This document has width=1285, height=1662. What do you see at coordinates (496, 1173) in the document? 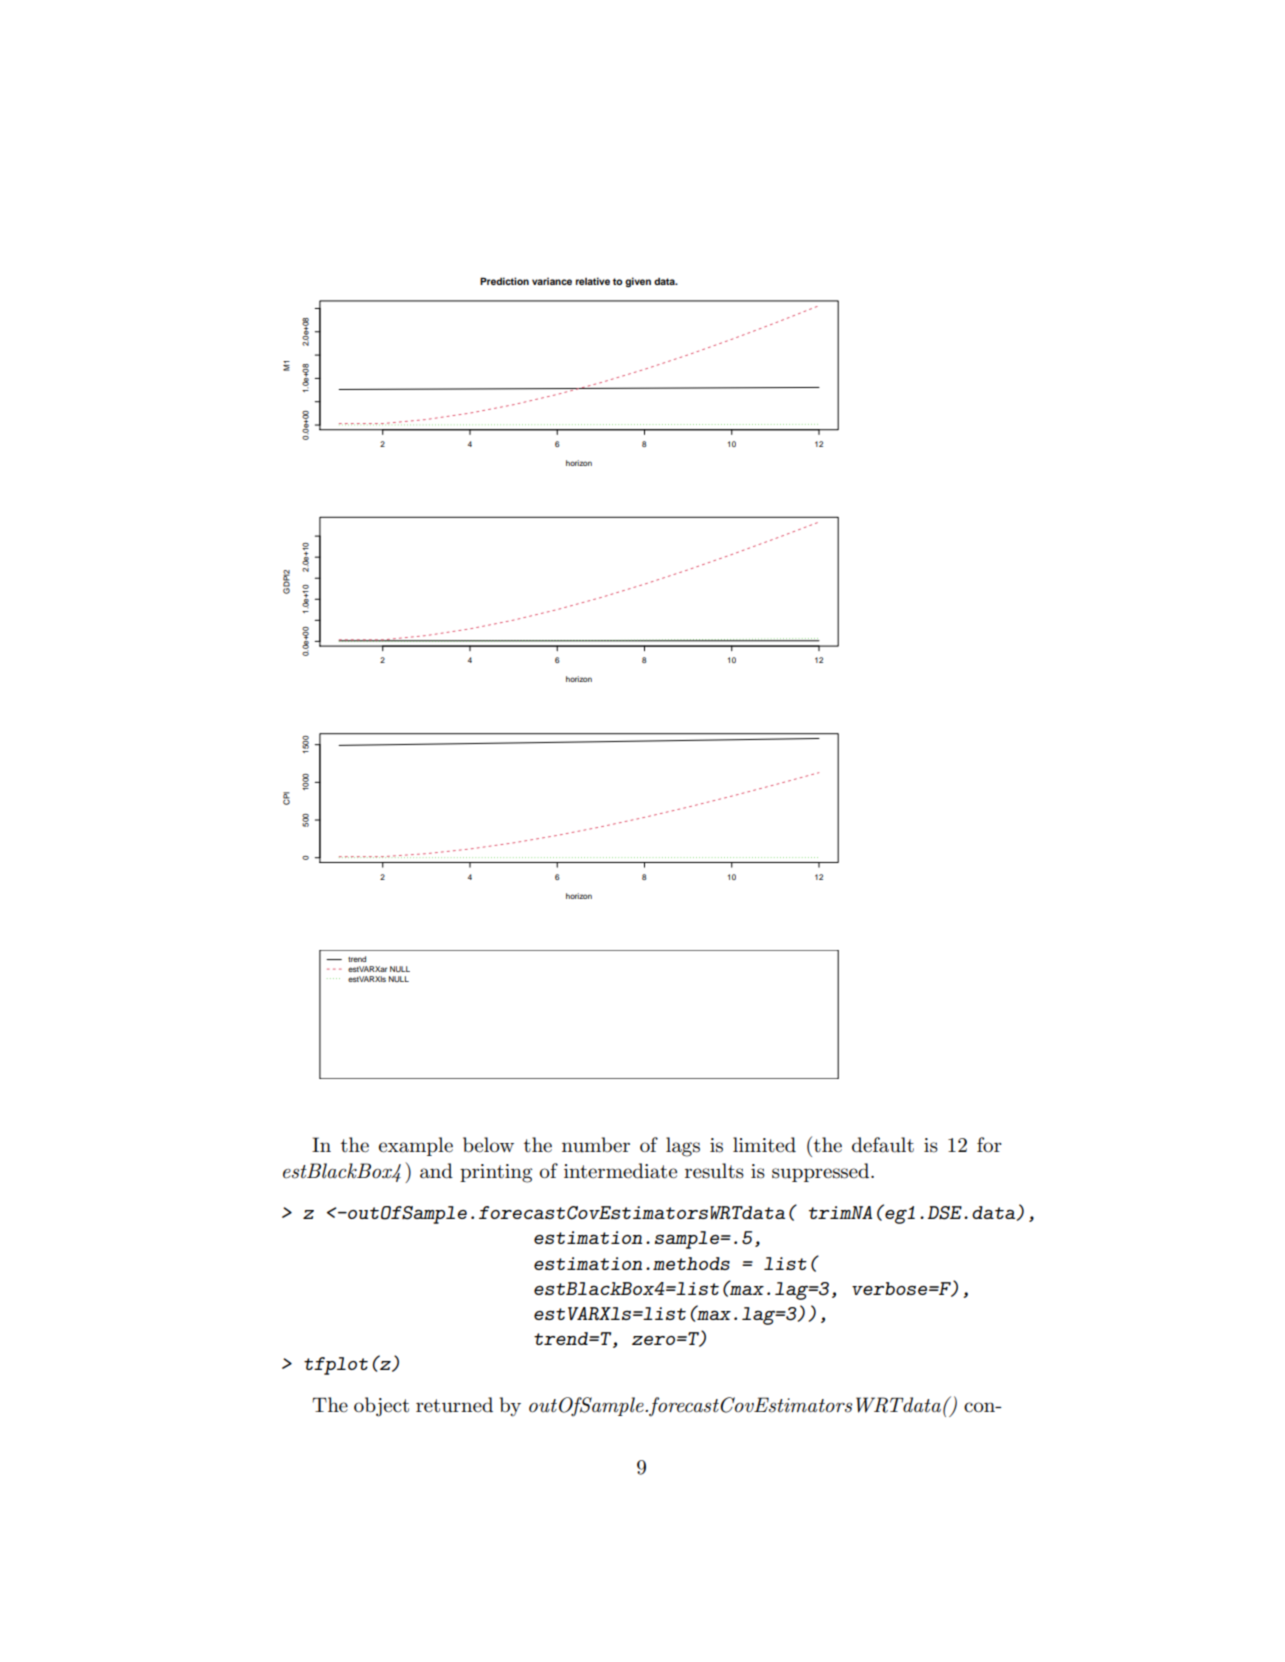
I see `printing` at bounding box center [496, 1173].
